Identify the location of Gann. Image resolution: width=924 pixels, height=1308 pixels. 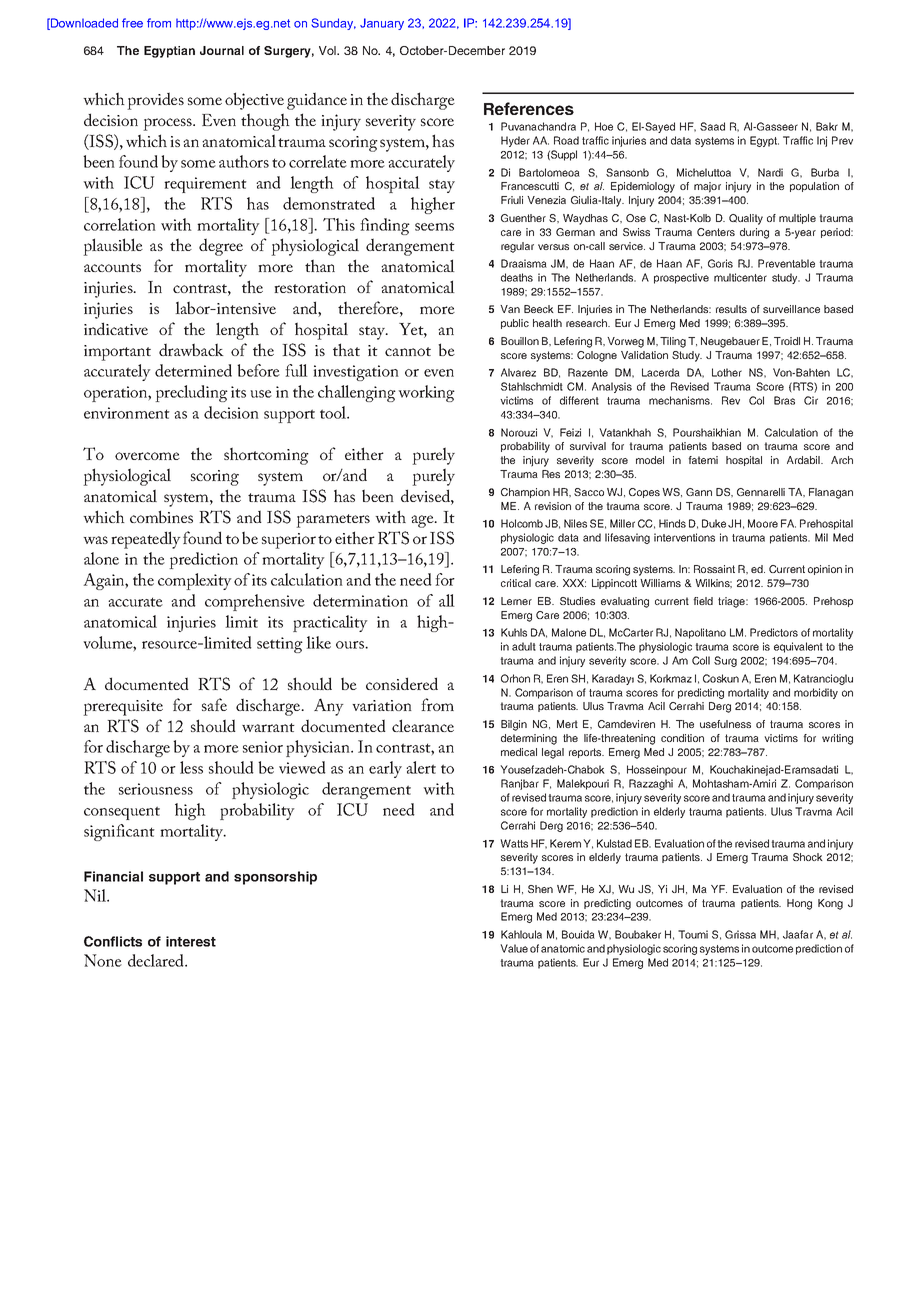
(699, 492).
